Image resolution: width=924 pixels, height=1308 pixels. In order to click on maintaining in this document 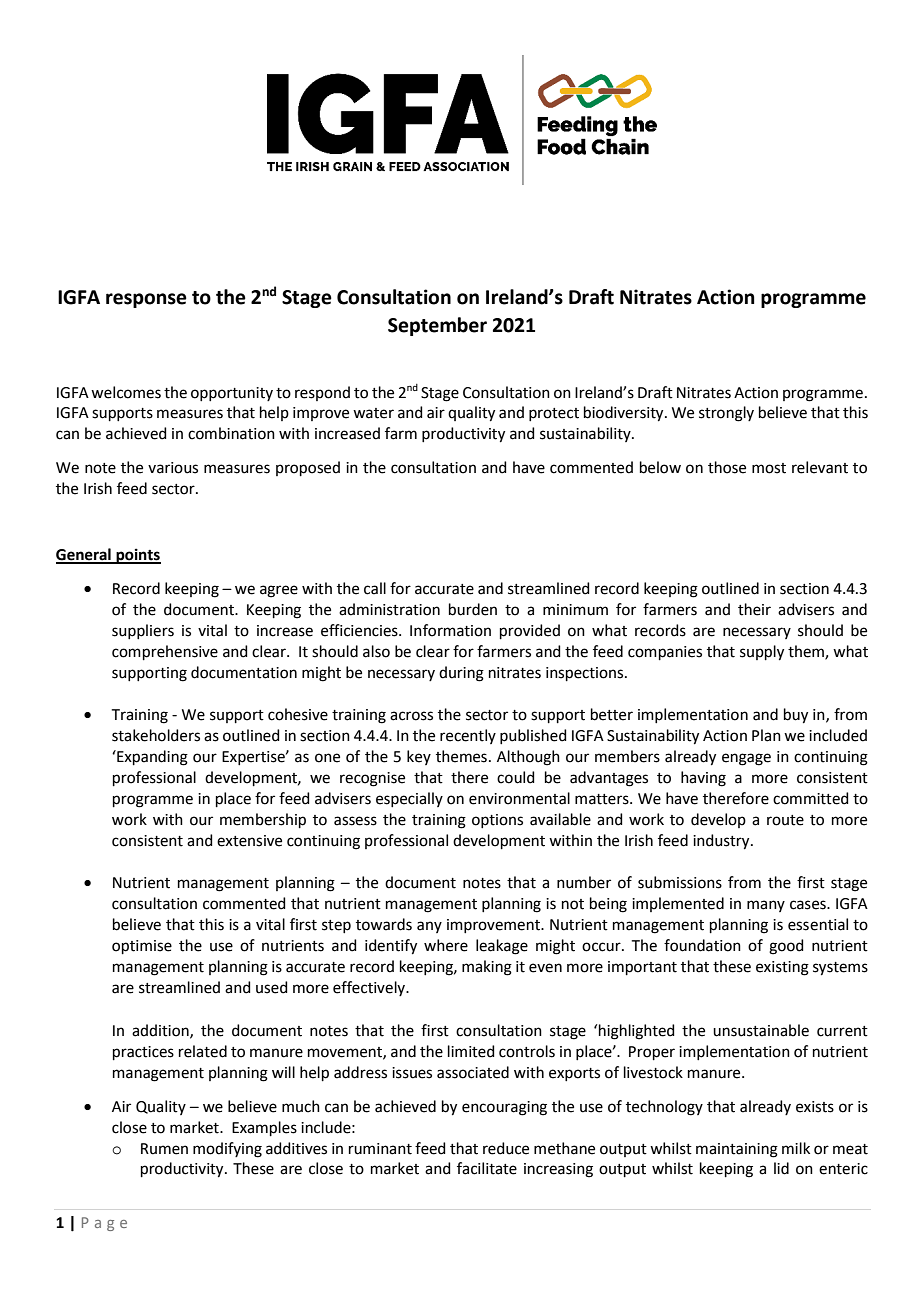, I will do `click(737, 1150)`.
